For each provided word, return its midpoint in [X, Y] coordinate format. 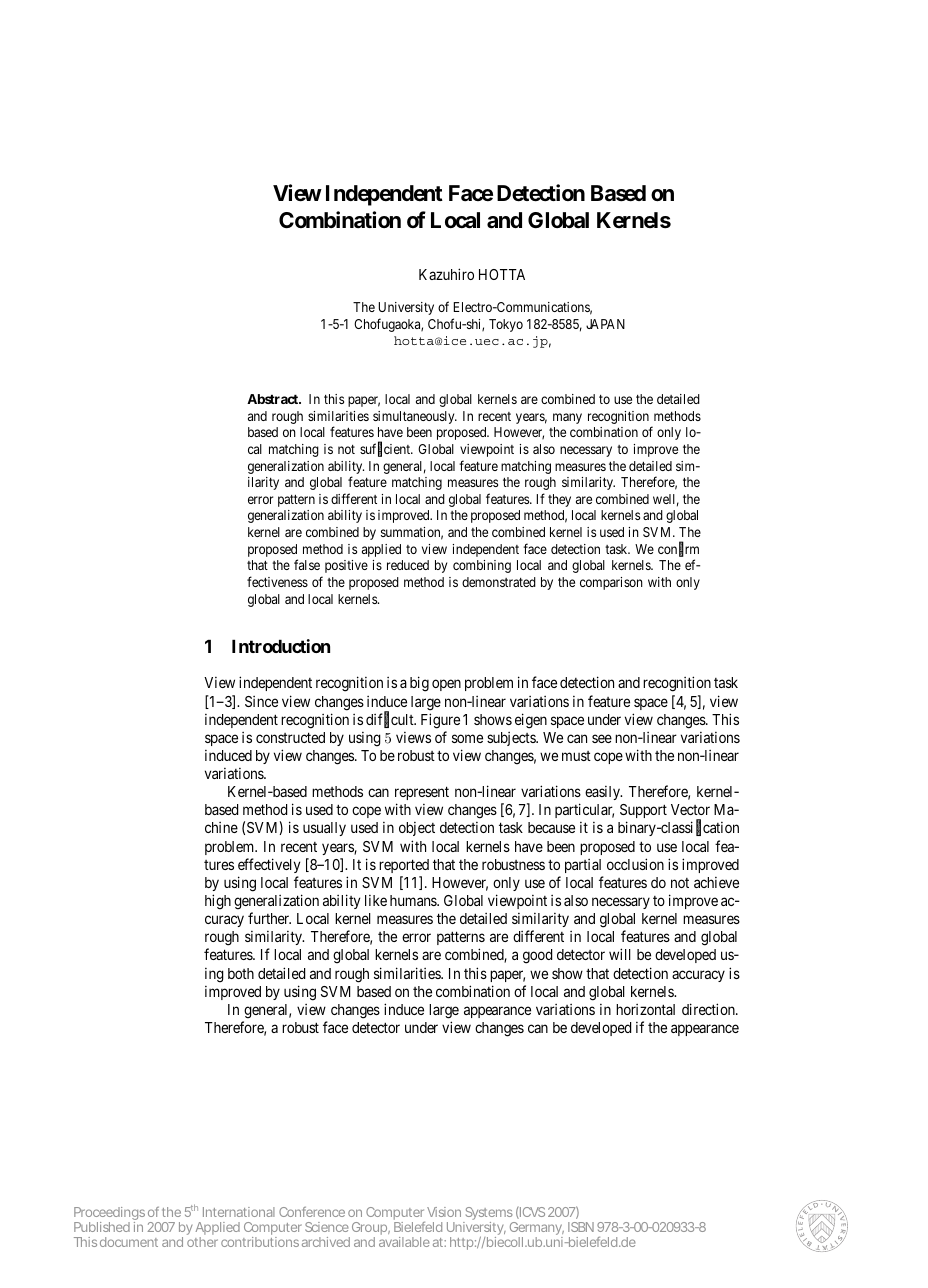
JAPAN [605, 324]
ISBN [581, 1227]
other [202, 1242]
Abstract [273, 399]
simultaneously [415, 417]
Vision [444, 1212]
